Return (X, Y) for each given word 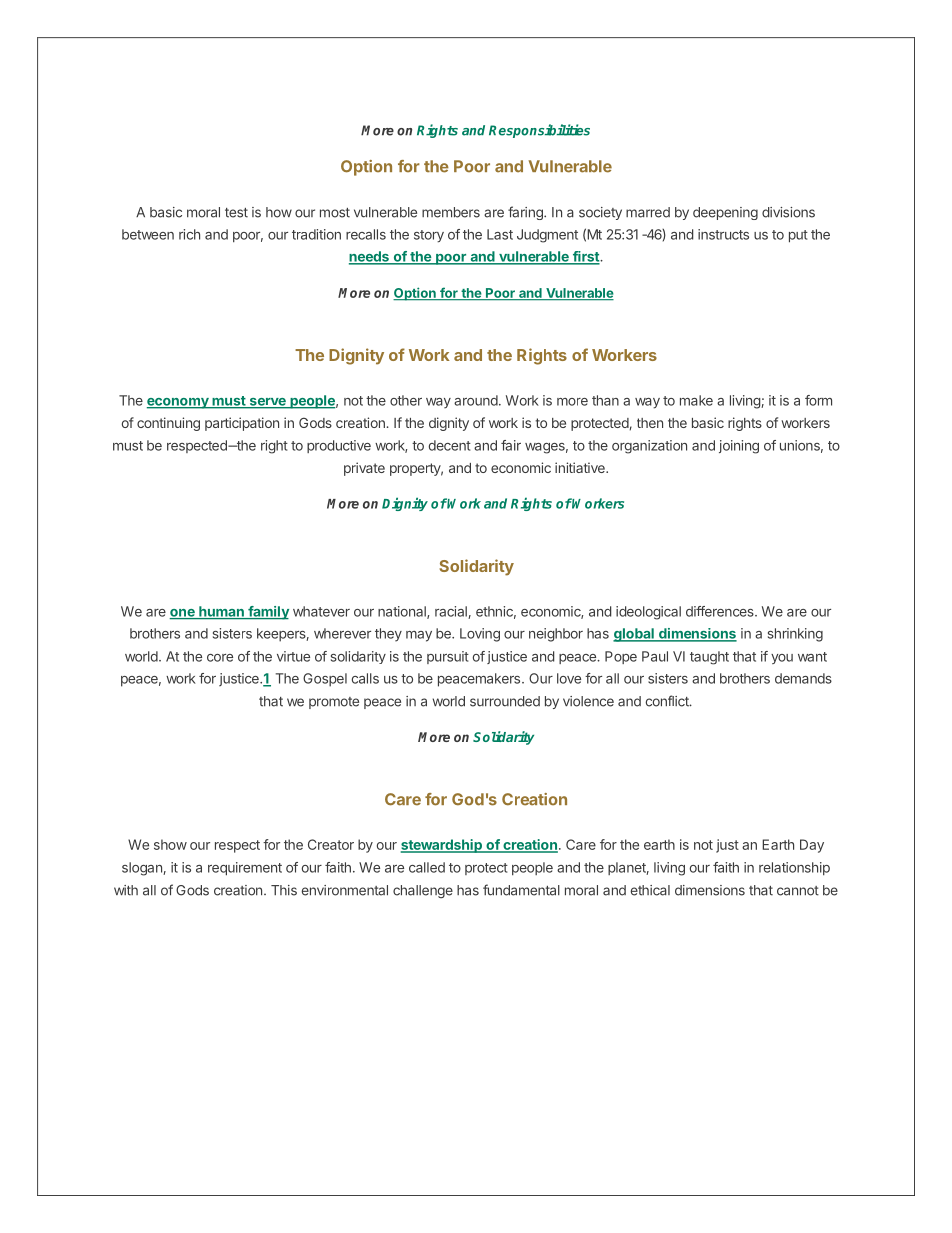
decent (450, 445)
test (236, 213)
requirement (245, 869)
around (476, 400)
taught (709, 658)
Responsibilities (539, 131)
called (427, 867)
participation (242, 424)
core (220, 658)
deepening (725, 213)
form (818, 400)
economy (179, 403)
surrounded (505, 701)
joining (739, 447)
